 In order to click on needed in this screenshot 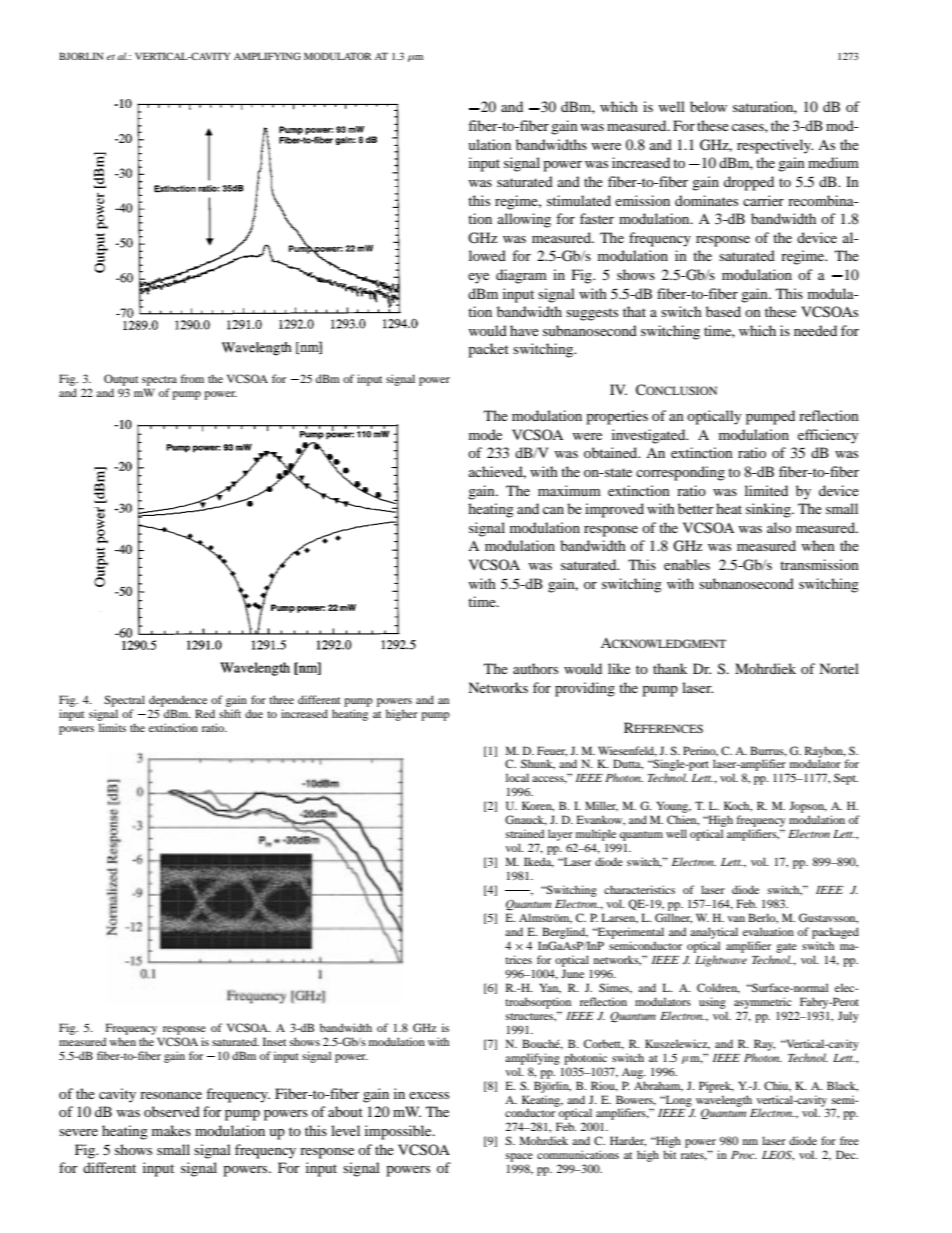, I will do `click(815, 330)`.
